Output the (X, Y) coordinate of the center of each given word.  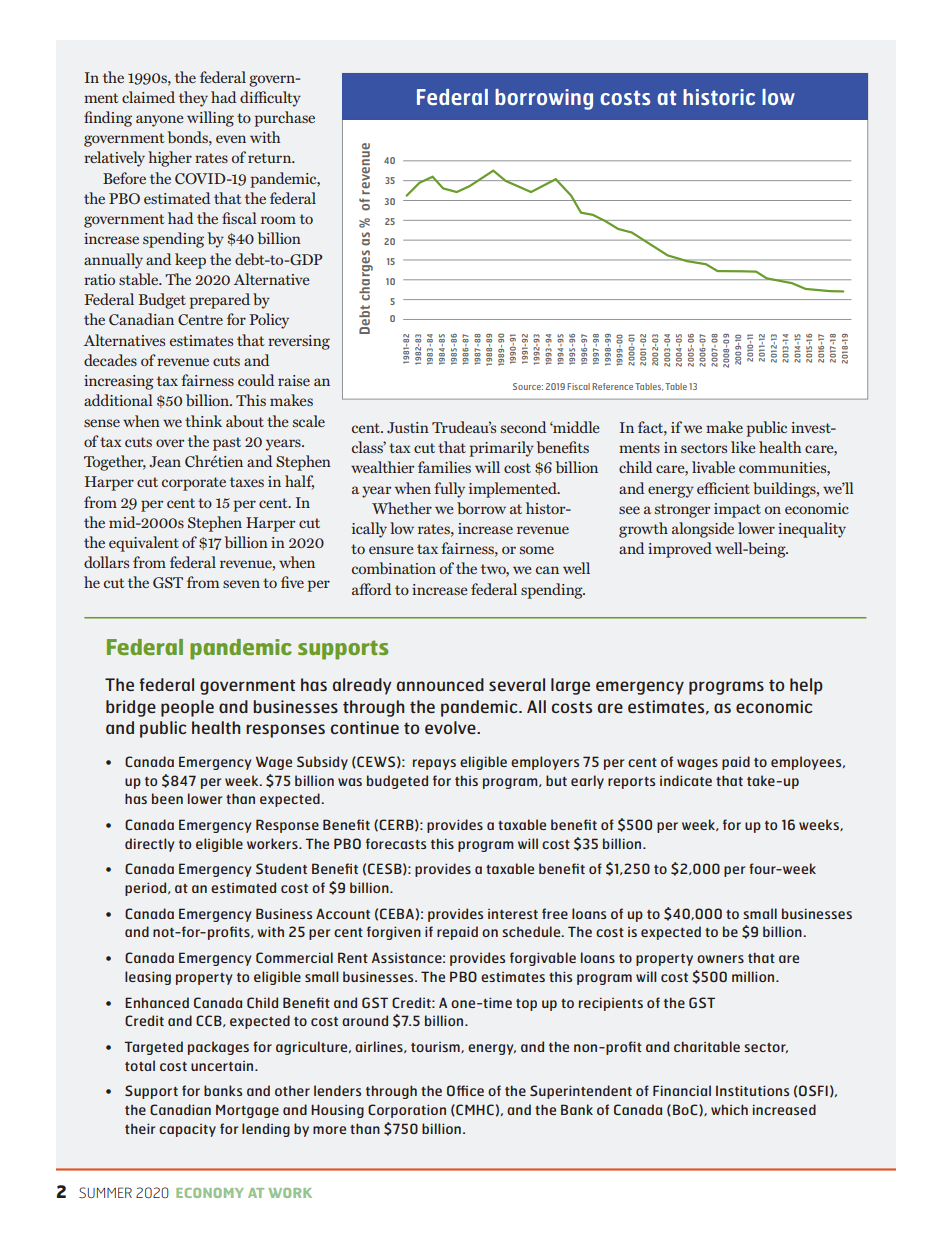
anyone (160, 121)
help (806, 686)
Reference (612, 386)
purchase (284, 119)
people (187, 708)
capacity (187, 1130)
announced (440, 684)
